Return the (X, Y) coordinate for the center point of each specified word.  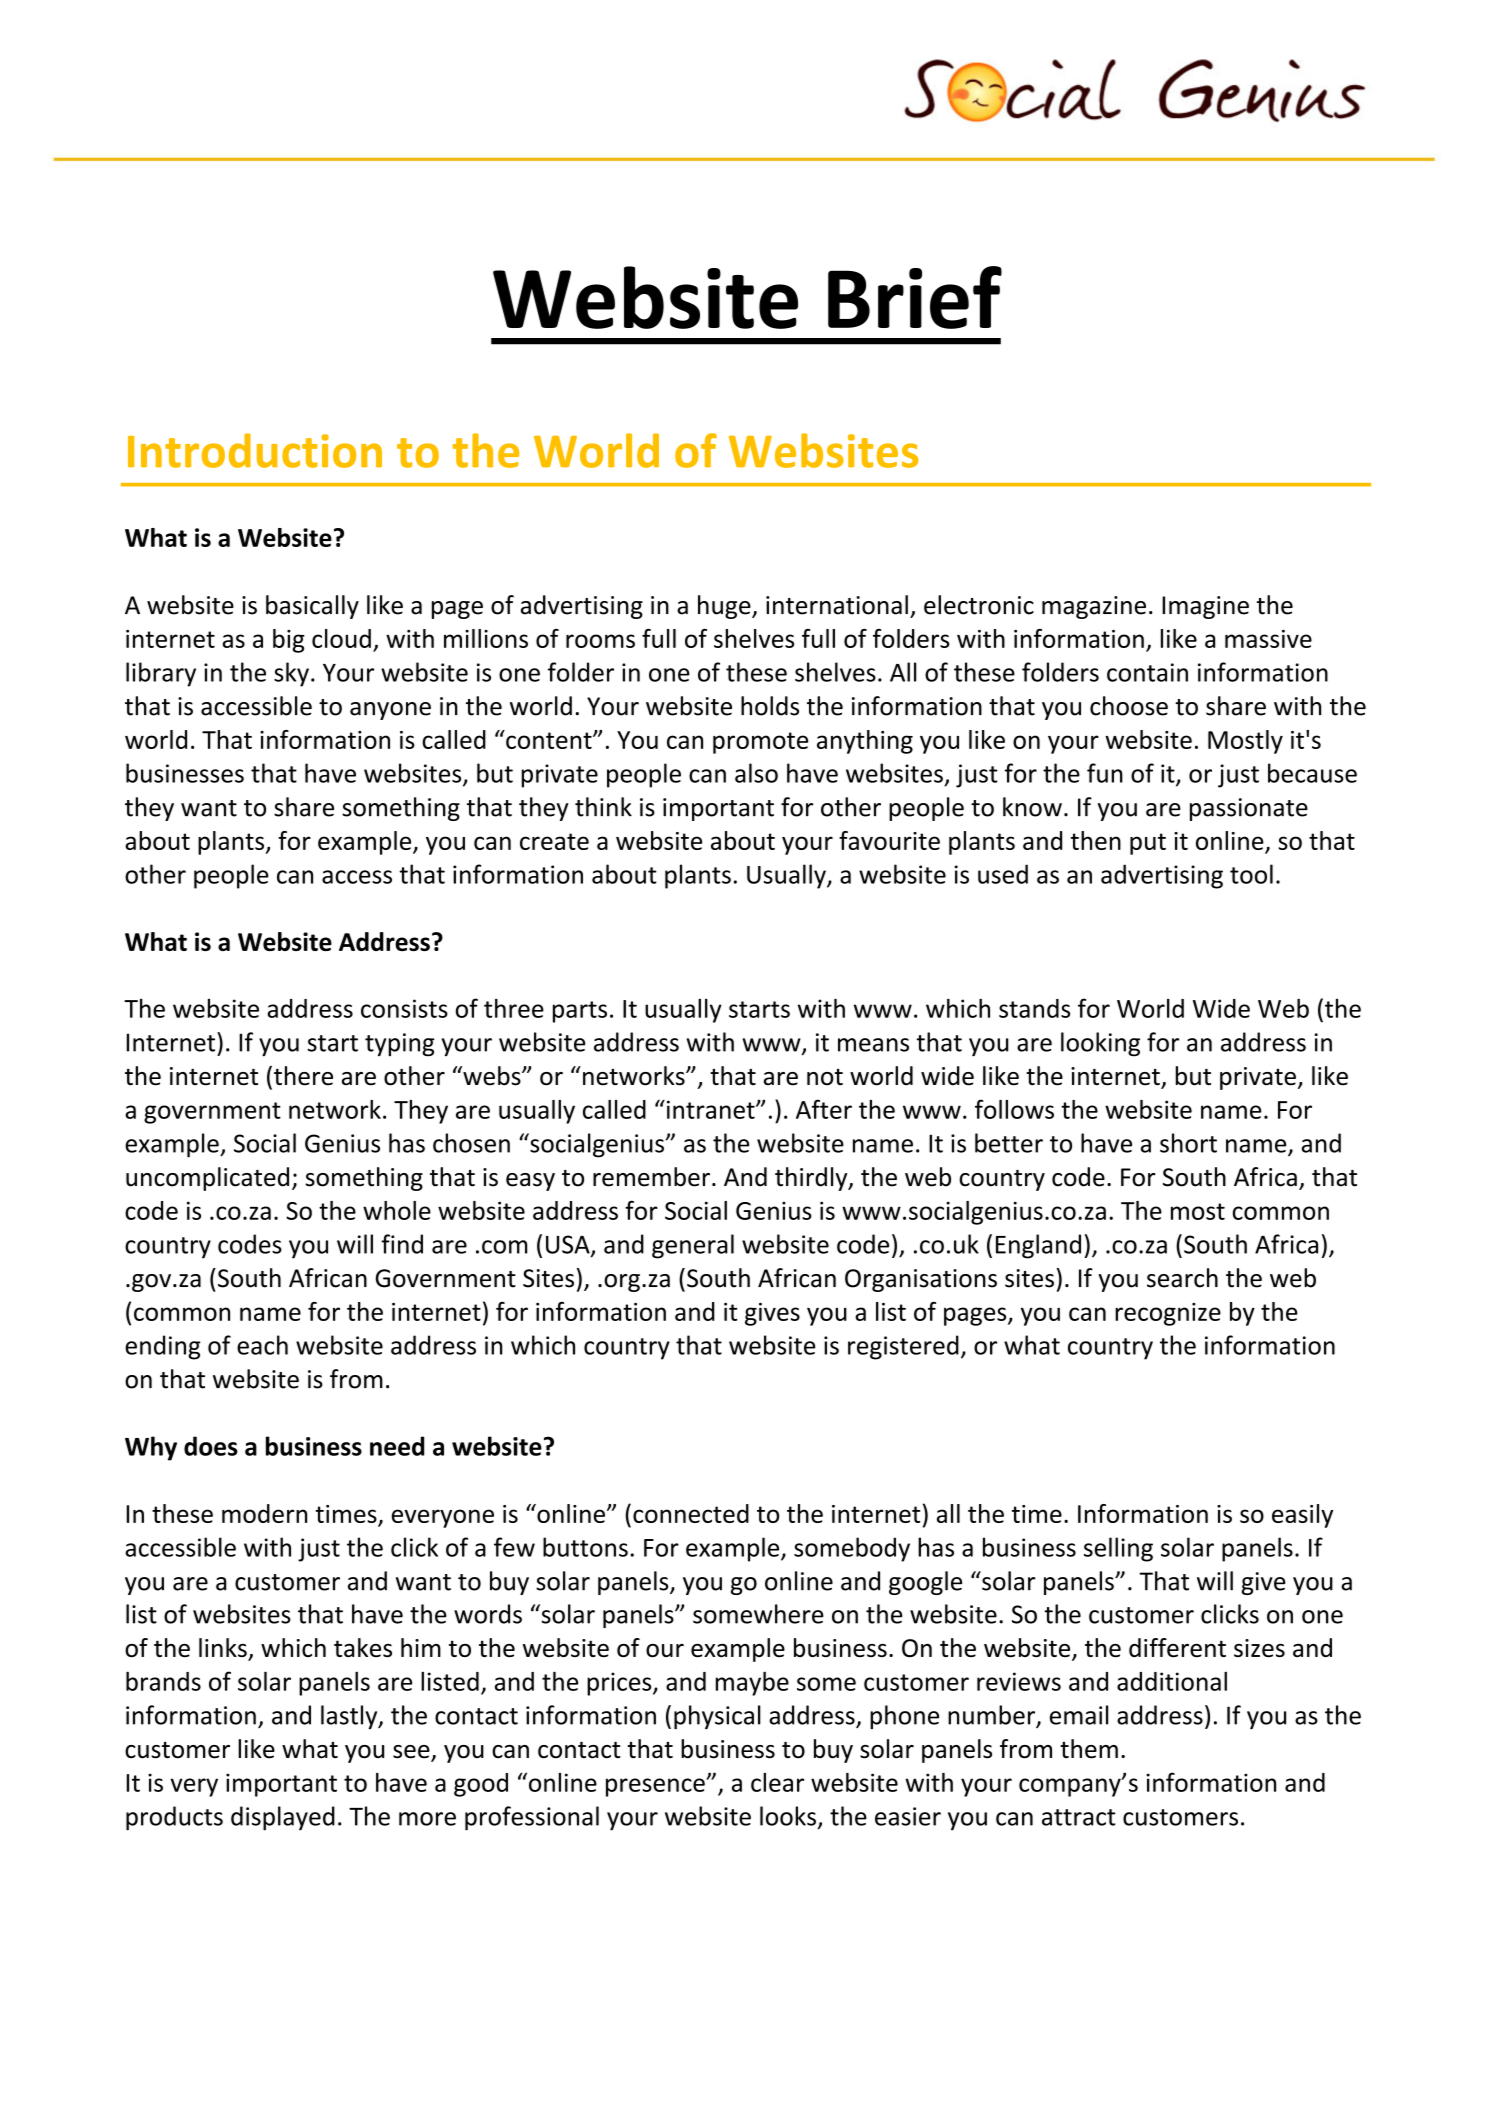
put (1148, 844)
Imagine (1205, 607)
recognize (1168, 1314)
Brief (915, 297)
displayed (283, 1818)
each (262, 1345)
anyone (390, 711)
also (756, 773)
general (693, 1246)
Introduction (255, 450)
